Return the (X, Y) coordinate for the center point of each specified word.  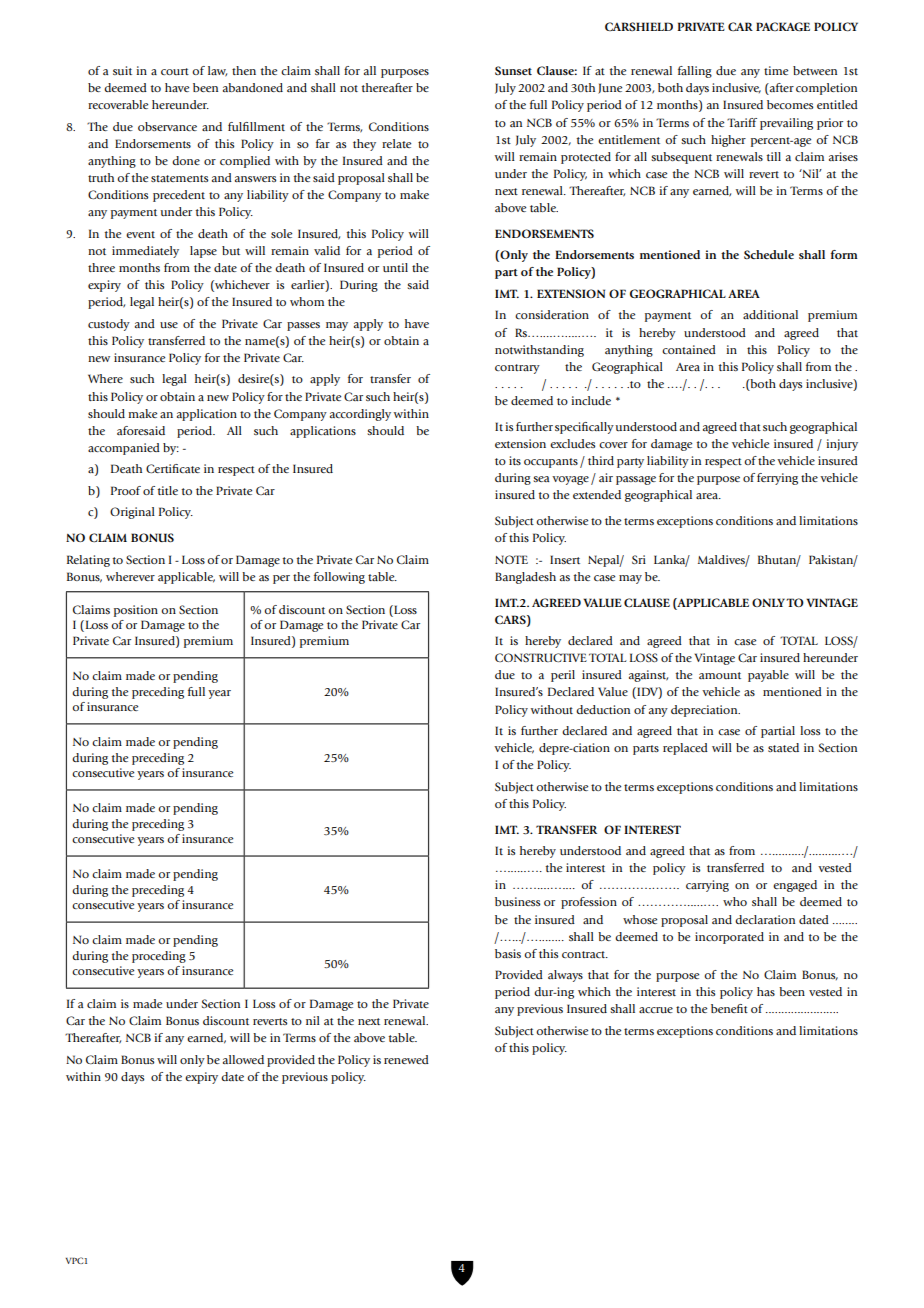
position (136, 611)
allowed (243, 1059)
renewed (406, 1059)
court (175, 71)
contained (689, 349)
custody (109, 325)
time (776, 70)
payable (768, 676)
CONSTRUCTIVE (541, 657)
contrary (517, 369)
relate (396, 143)
